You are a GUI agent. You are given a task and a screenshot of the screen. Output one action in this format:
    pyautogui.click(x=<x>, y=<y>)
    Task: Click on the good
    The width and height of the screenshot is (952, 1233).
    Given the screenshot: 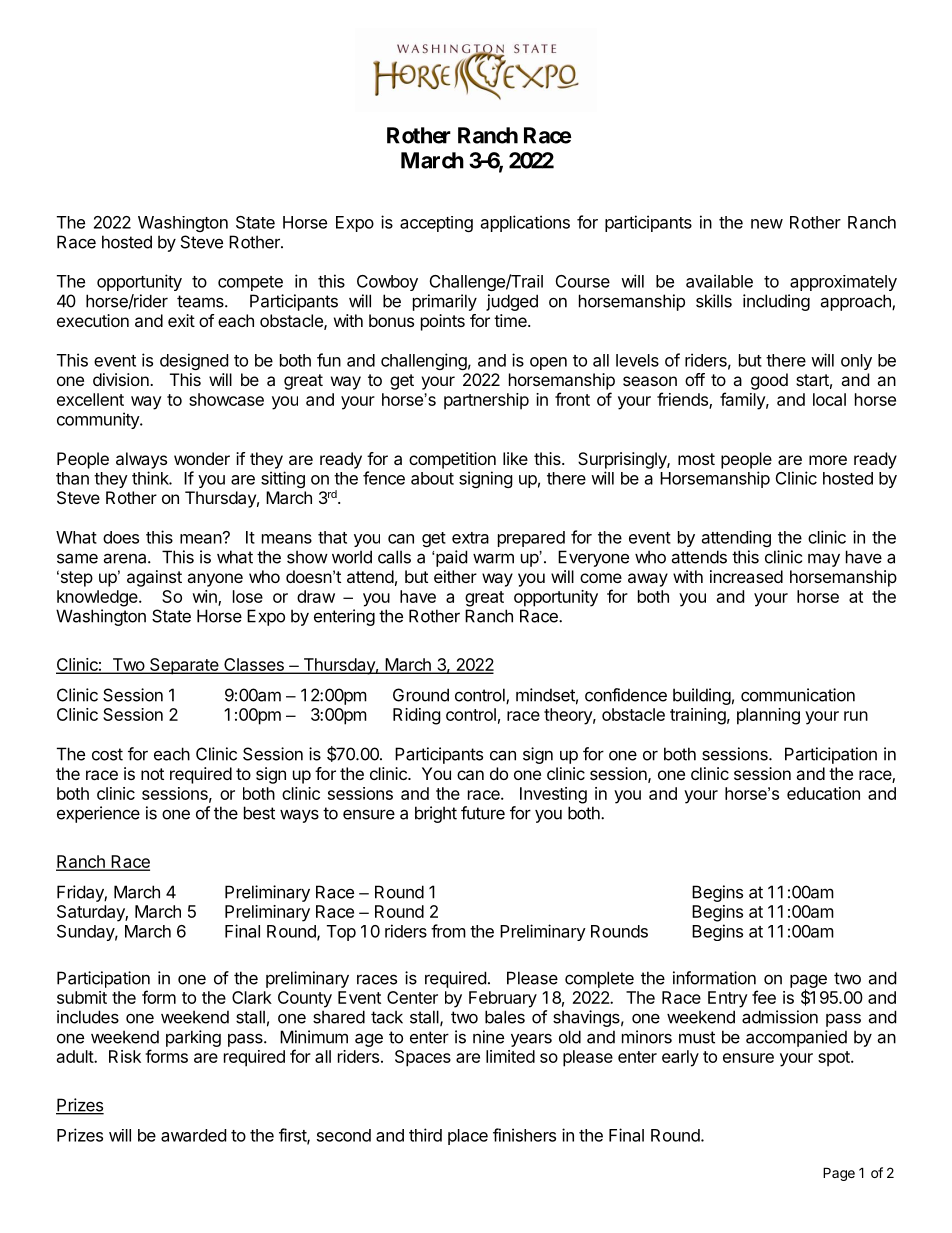 What is the action you would take?
    pyautogui.click(x=769, y=381)
